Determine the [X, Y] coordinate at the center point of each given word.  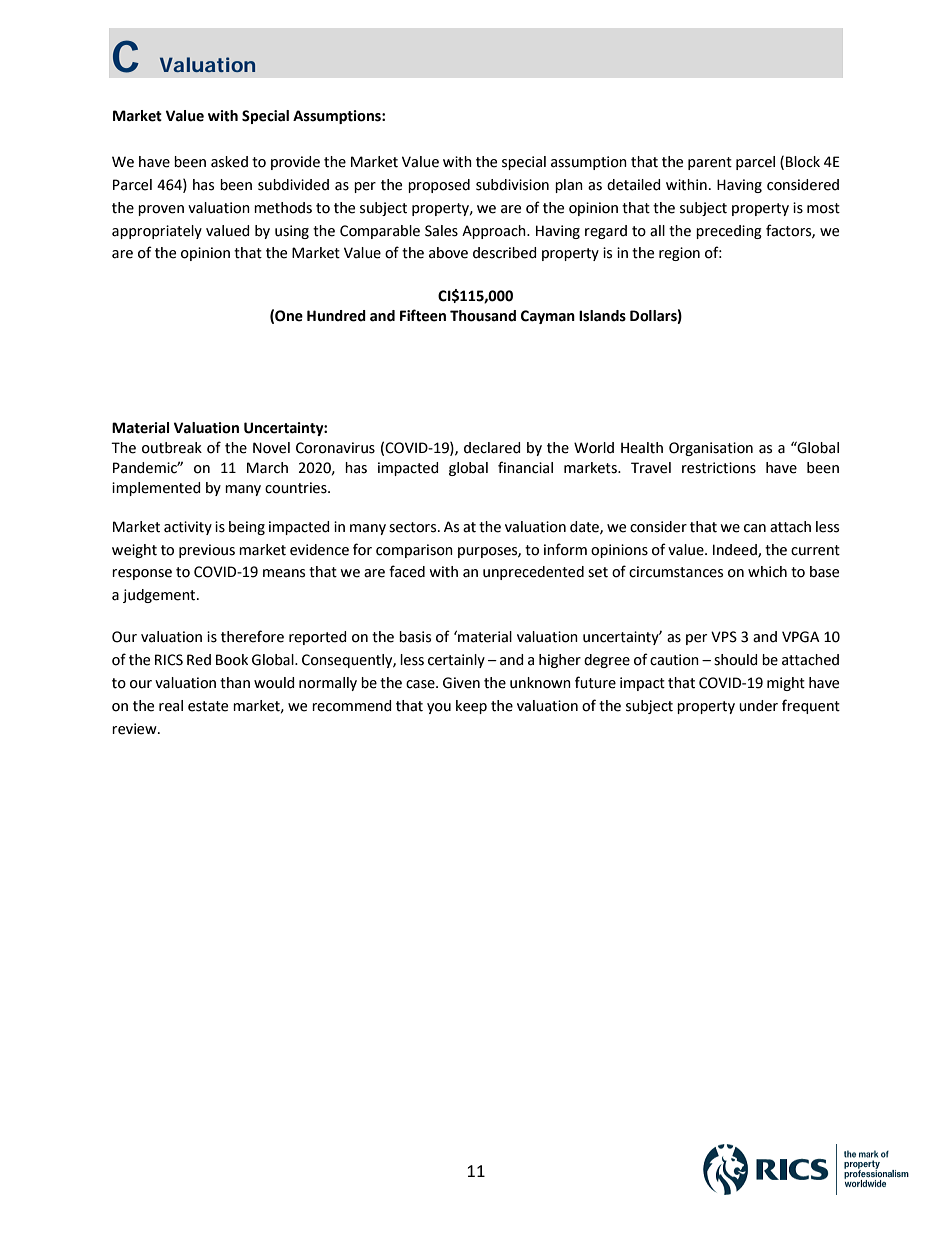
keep [471, 707]
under [758, 706]
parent [710, 163]
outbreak [172, 448]
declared [492, 448]
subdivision [512, 185]
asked [229, 162]
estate [208, 706]
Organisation [711, 449]
